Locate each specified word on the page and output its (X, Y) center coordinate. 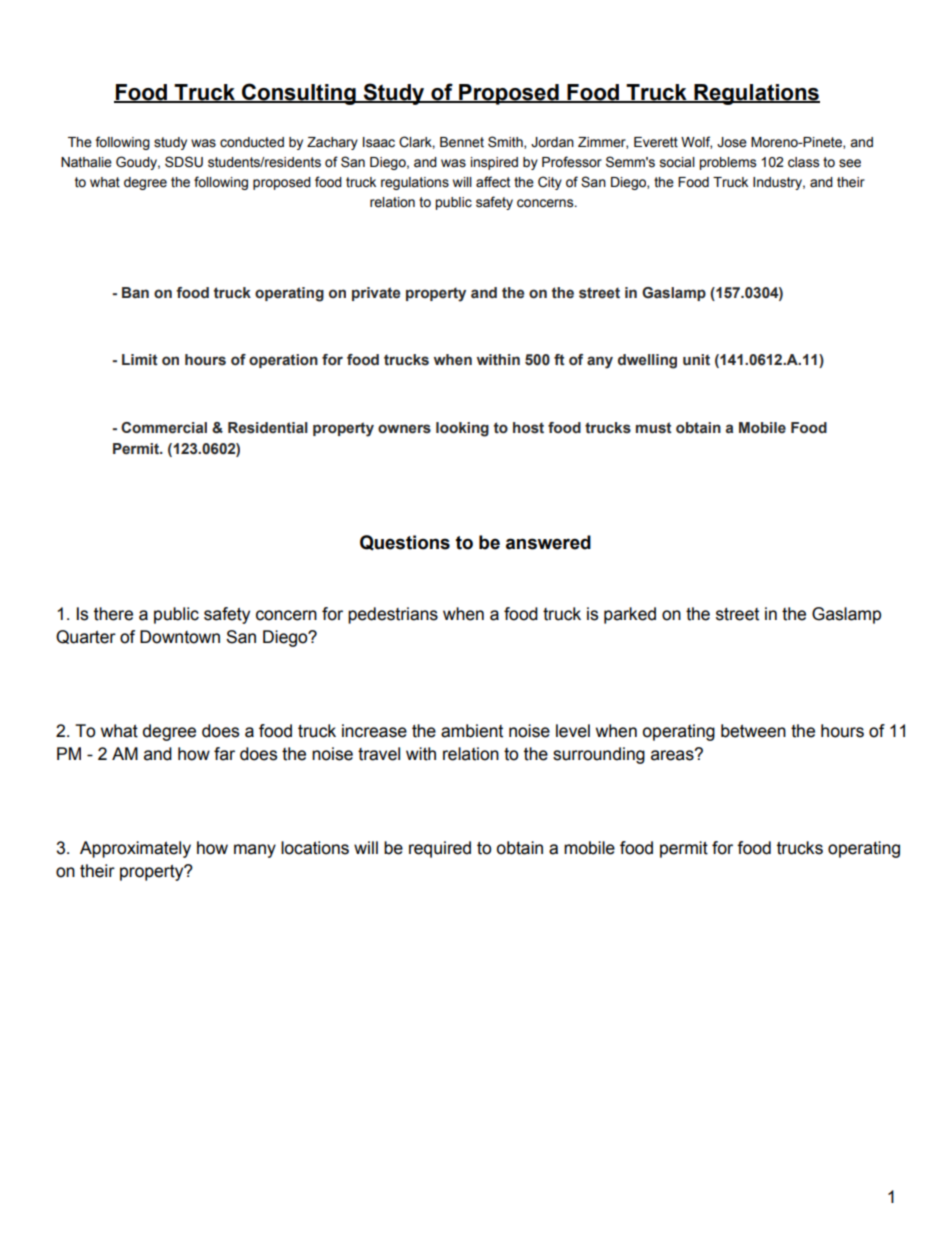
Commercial (164, 428)
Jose (732, 142)
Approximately (135, 849)
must (654, 428)
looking (462, 429)
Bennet (462, 142)
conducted (252, 142)
